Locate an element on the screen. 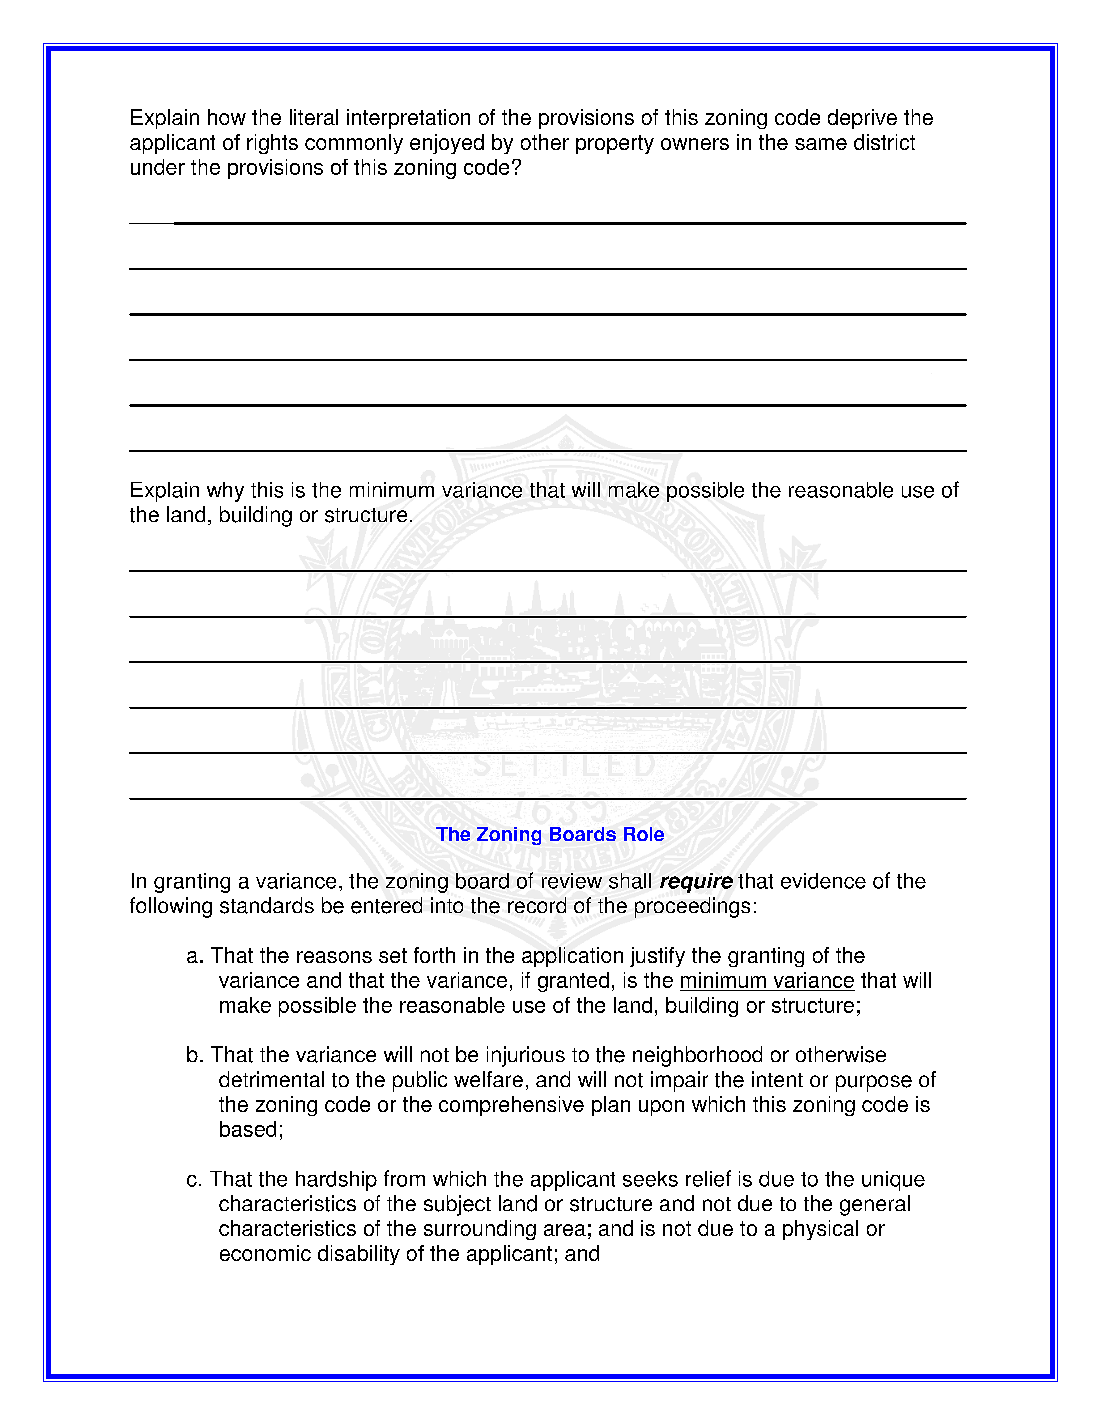  review is located at coordinates (572, 881).
